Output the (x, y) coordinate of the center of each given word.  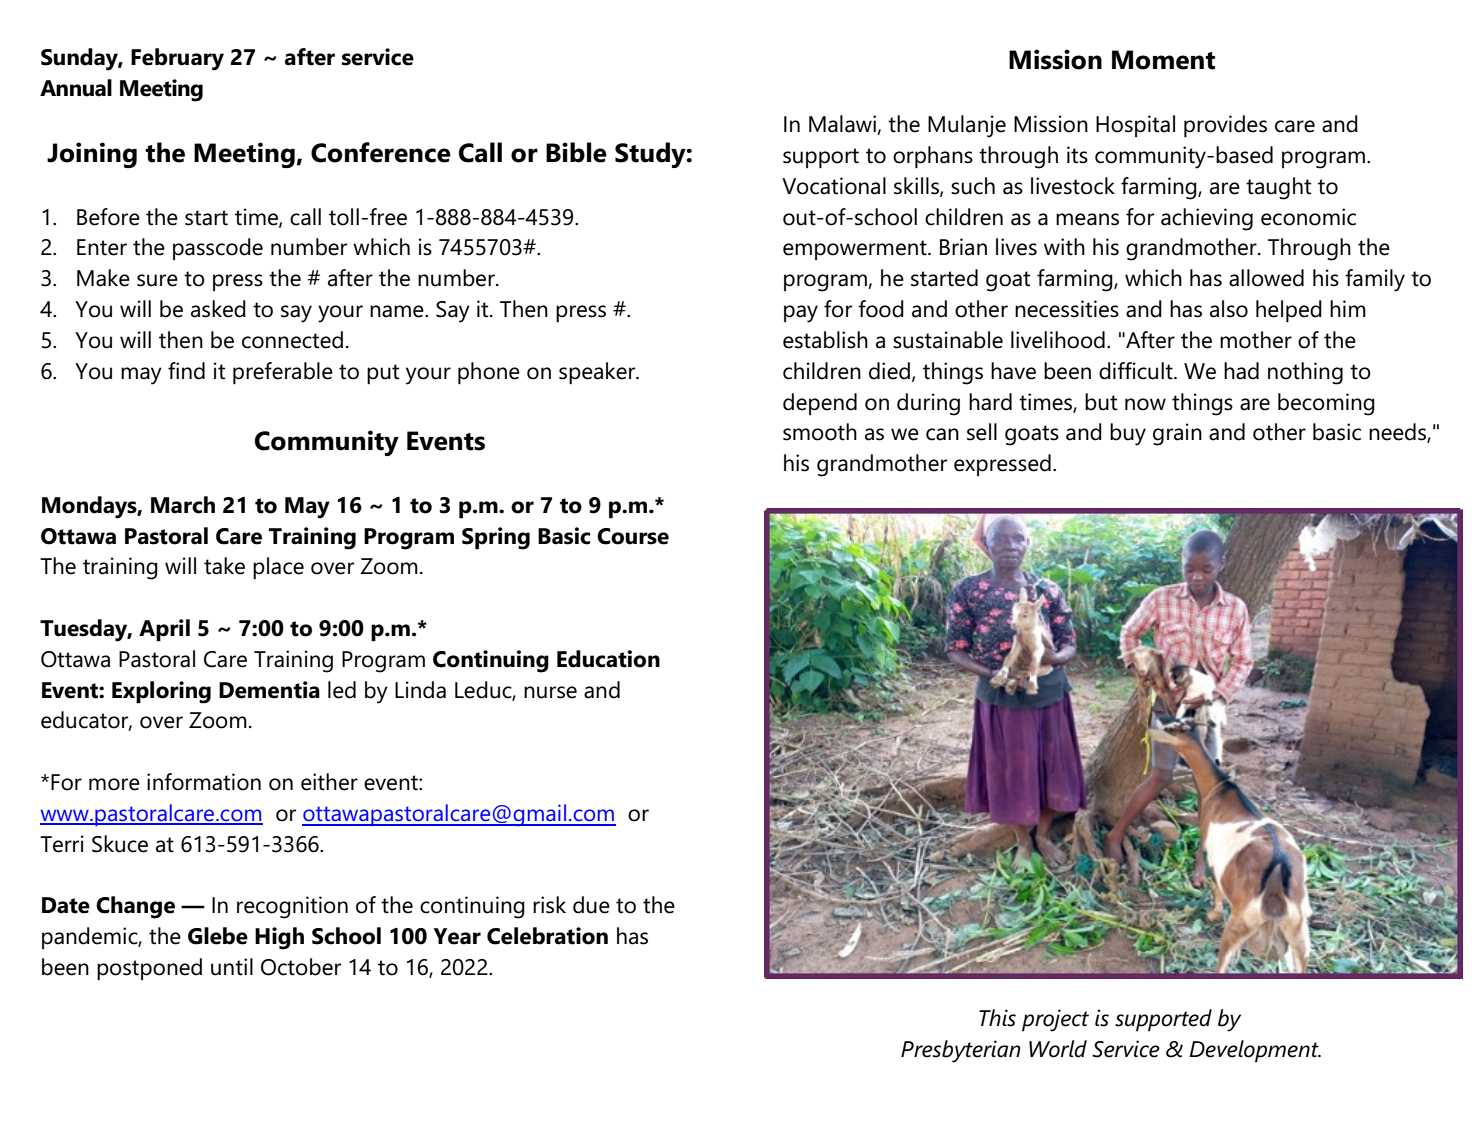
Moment (1163, 60)
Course (633, 536)
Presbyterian (961, 1051)
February (177, 59)
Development (1255, 1051)
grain (1177, 434)
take (224, 566)
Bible (576, 152)
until (232, 967)
